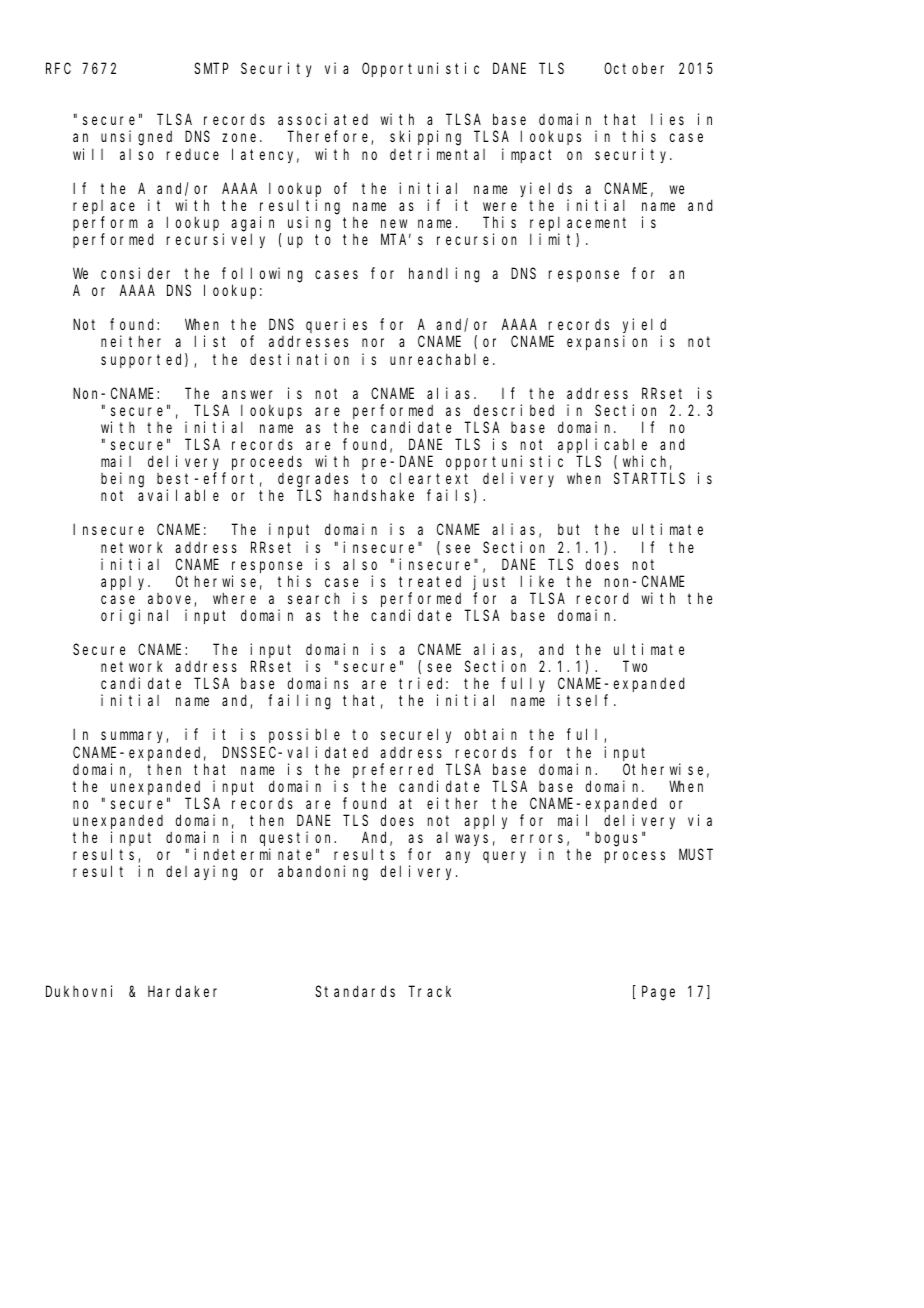  Describe the element at coordinates (136, 138) in the page. I see `unsigned` at that location.
